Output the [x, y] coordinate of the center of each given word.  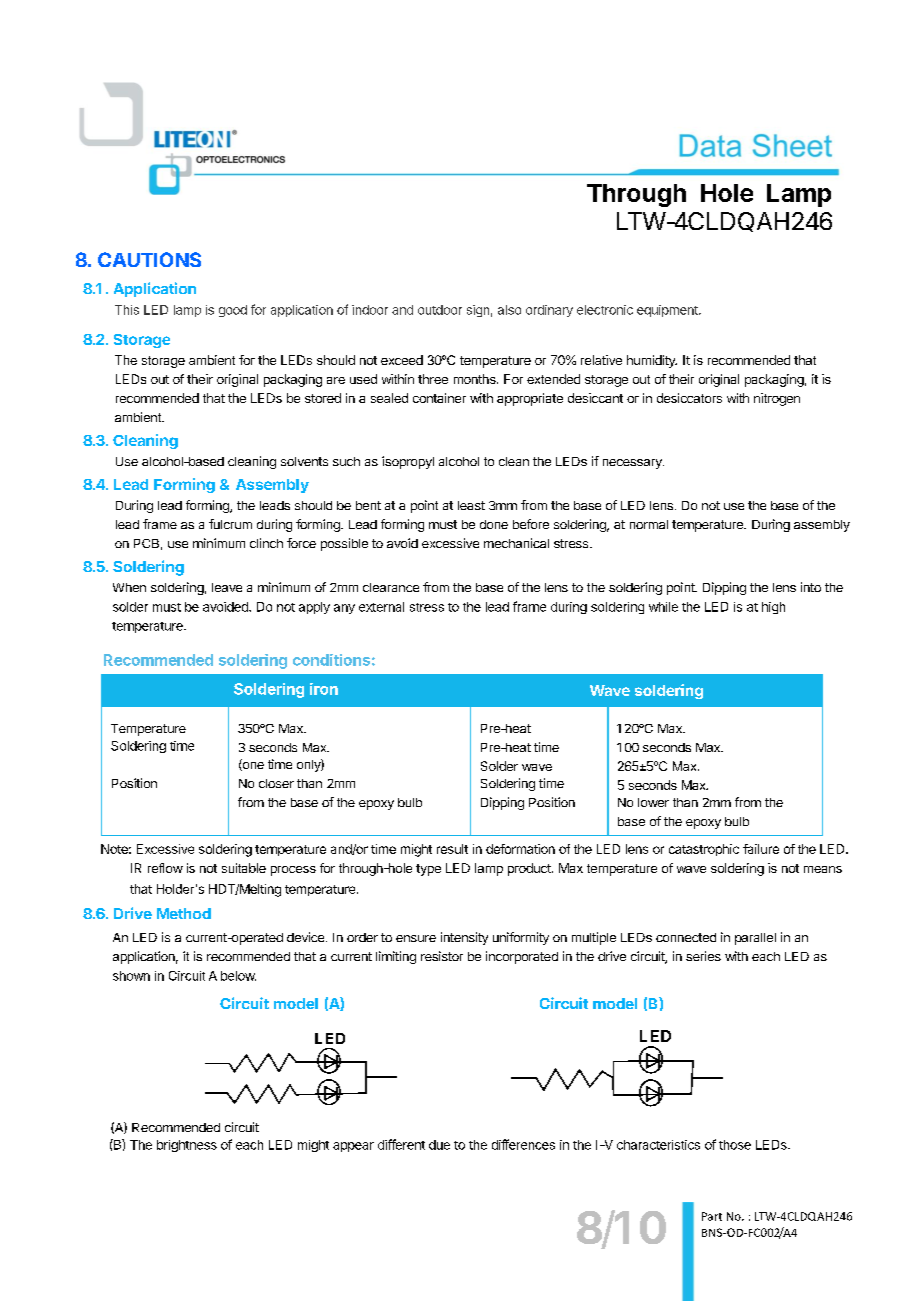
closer [276, 783]
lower [653, 802]
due [439, 1145]
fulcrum [230, 524]
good [233, 311]
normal [649, 524]
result [452, 849]
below [238, 976]
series [703, 956]
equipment [668, 311]
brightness [187, 1146]
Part [712, 1216]
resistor [442, 956]
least [471, 505]
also [509, 310]
